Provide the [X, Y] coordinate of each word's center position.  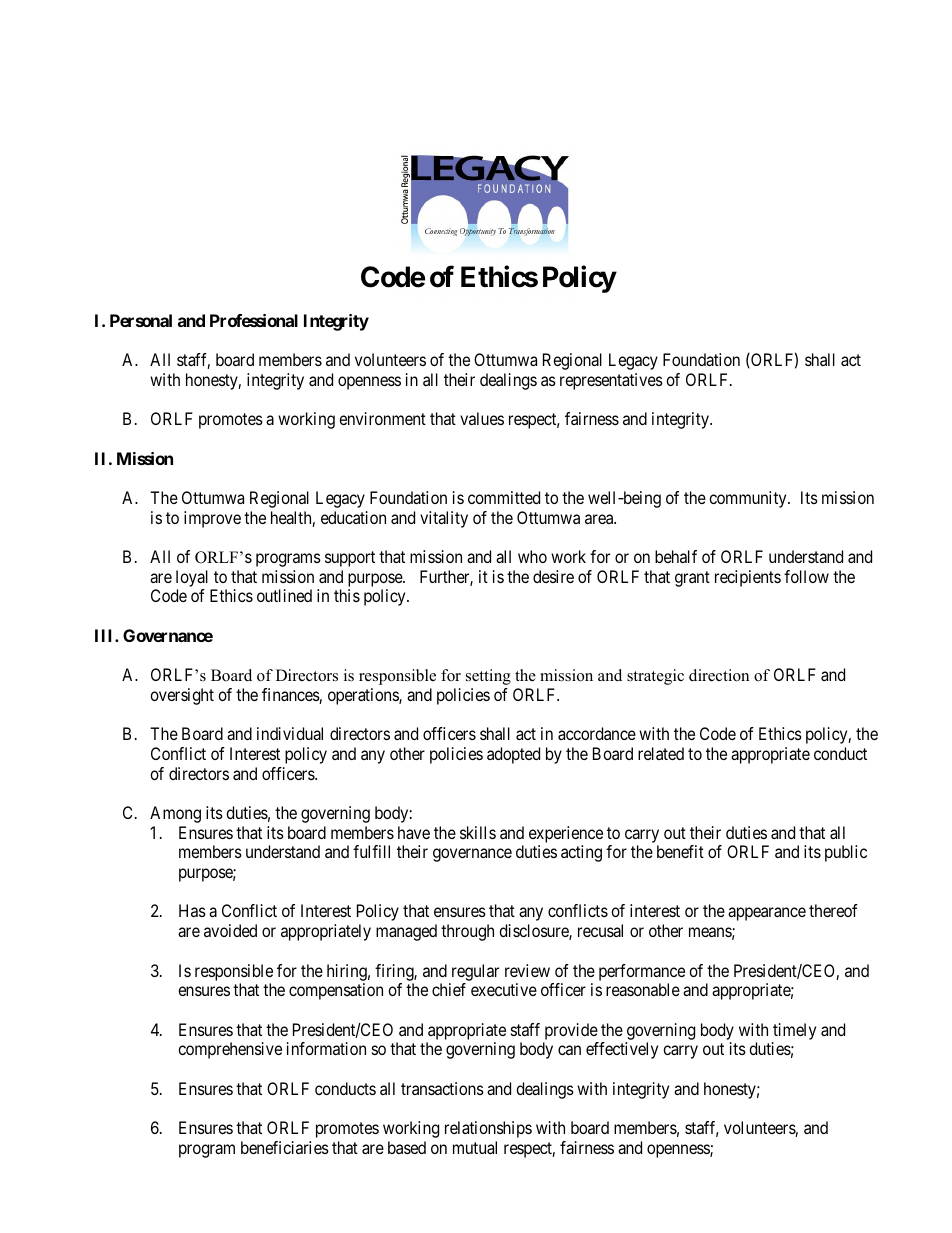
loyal [194, 580]
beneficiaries [285, 1147]
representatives [611, 381]
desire [553, 576]
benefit [680, 851]
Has [192, 910]
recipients [748, 578]
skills [478, 832]
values [482, 418]
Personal [141, 320]
